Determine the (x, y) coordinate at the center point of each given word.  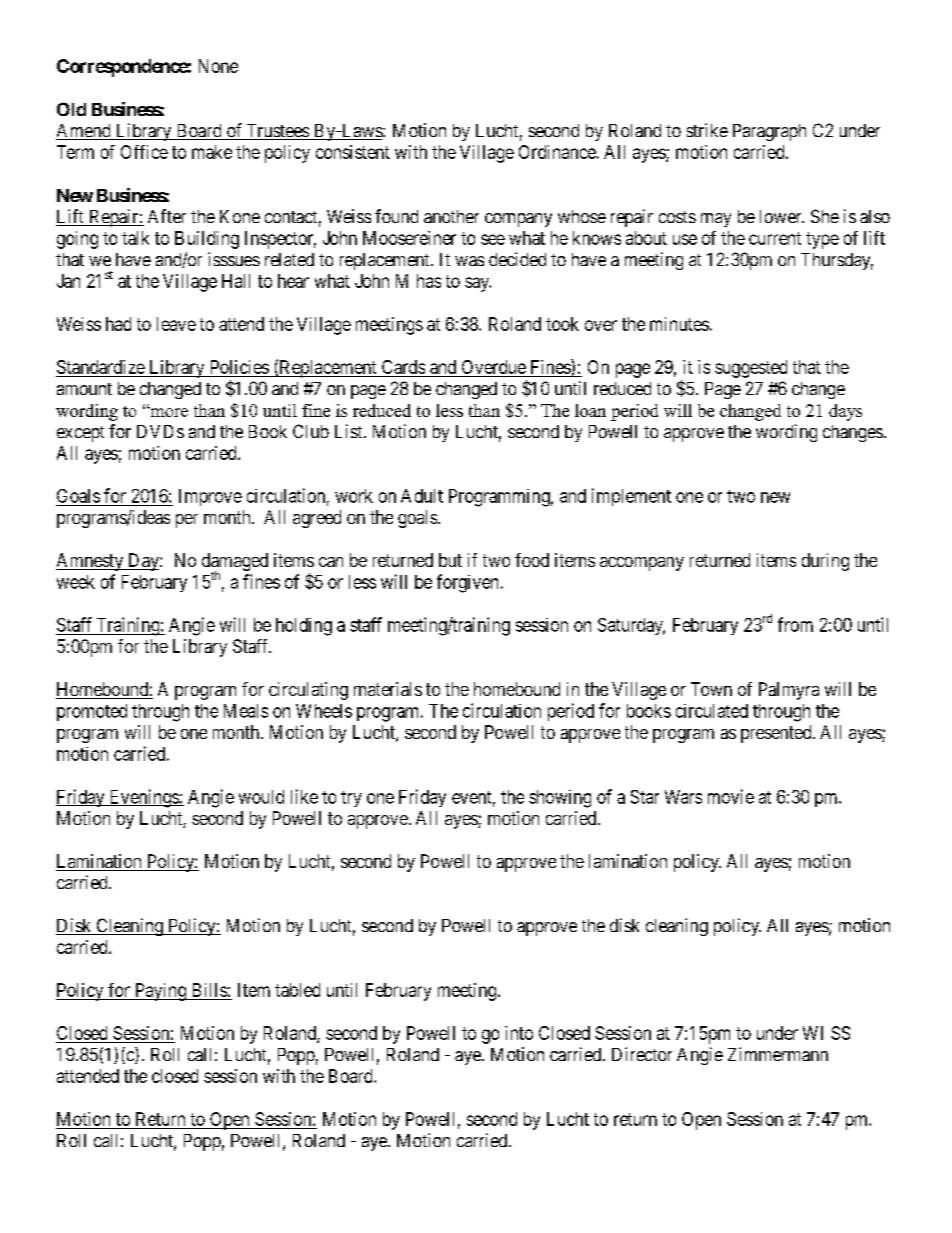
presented (777, 734)
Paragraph (769, 132)
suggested (751, 369)
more (168, 412)
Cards (403, 367)
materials (388, 689)
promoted (92, 712)
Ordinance (557, 152)
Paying (160, 992)
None (218, 66)
